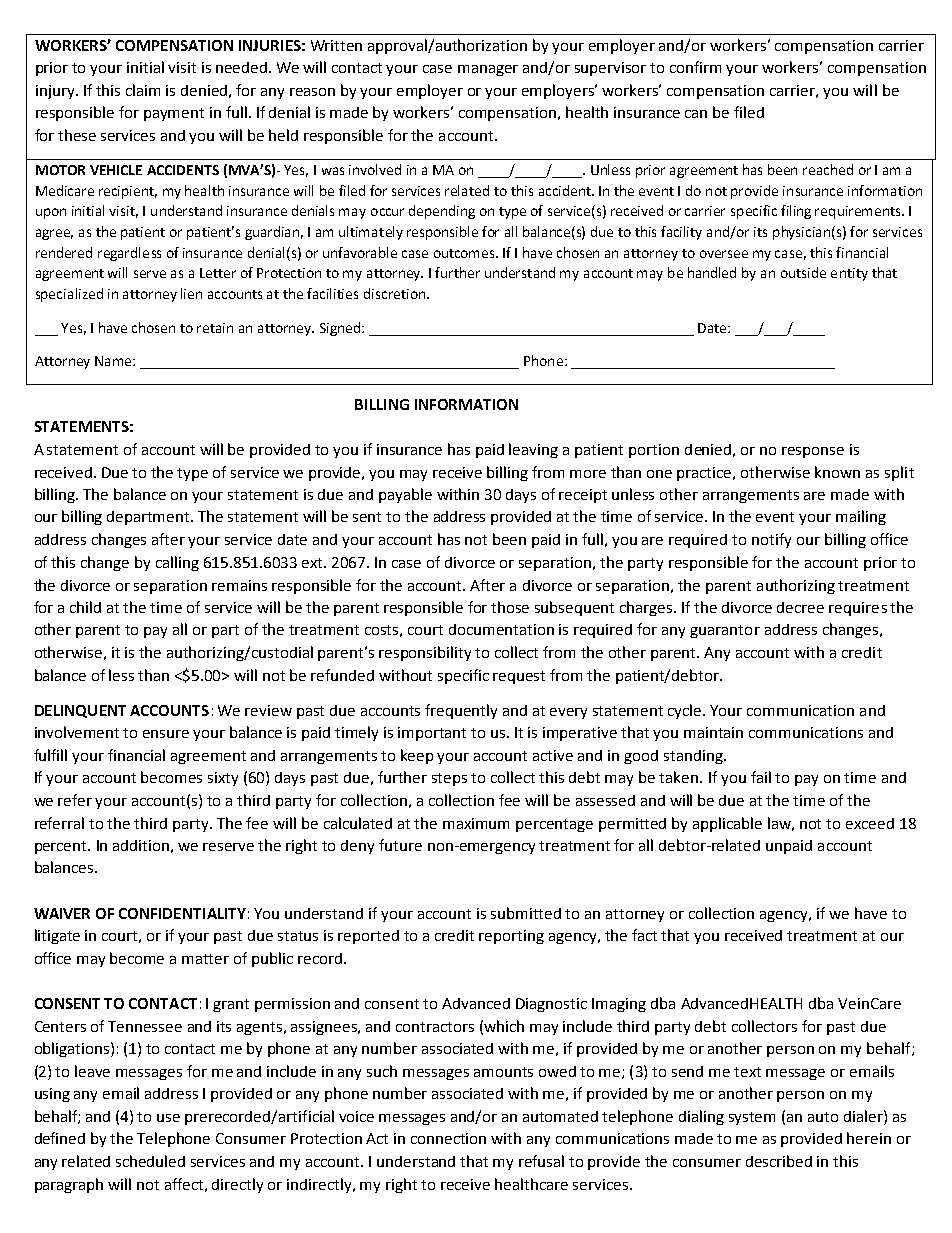  What do you see at coordinates (695, 67) in the page?
I see `confirm` at bounding box center [695, 67].
